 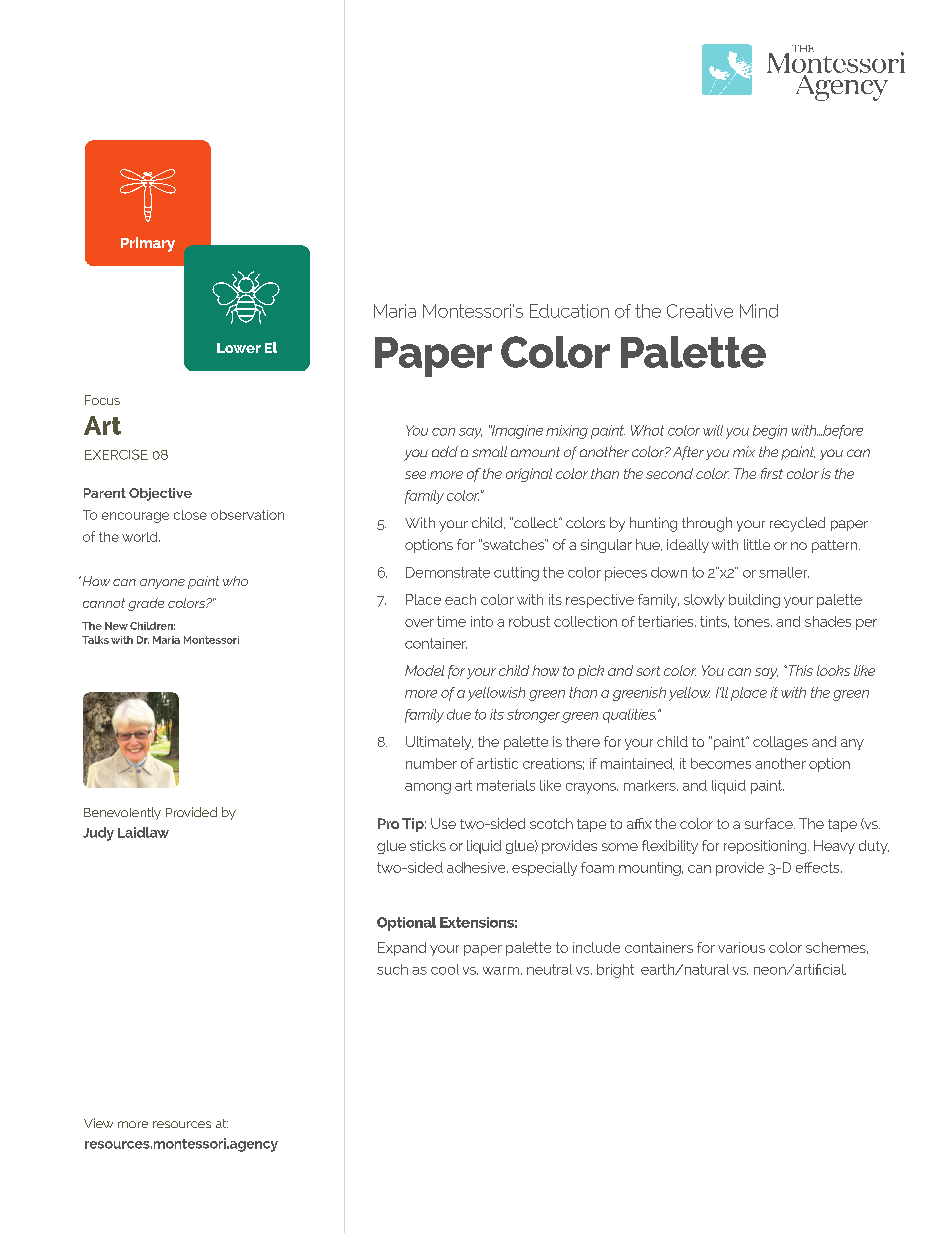 I want to click on Primary, so click(x=148, y=244).
